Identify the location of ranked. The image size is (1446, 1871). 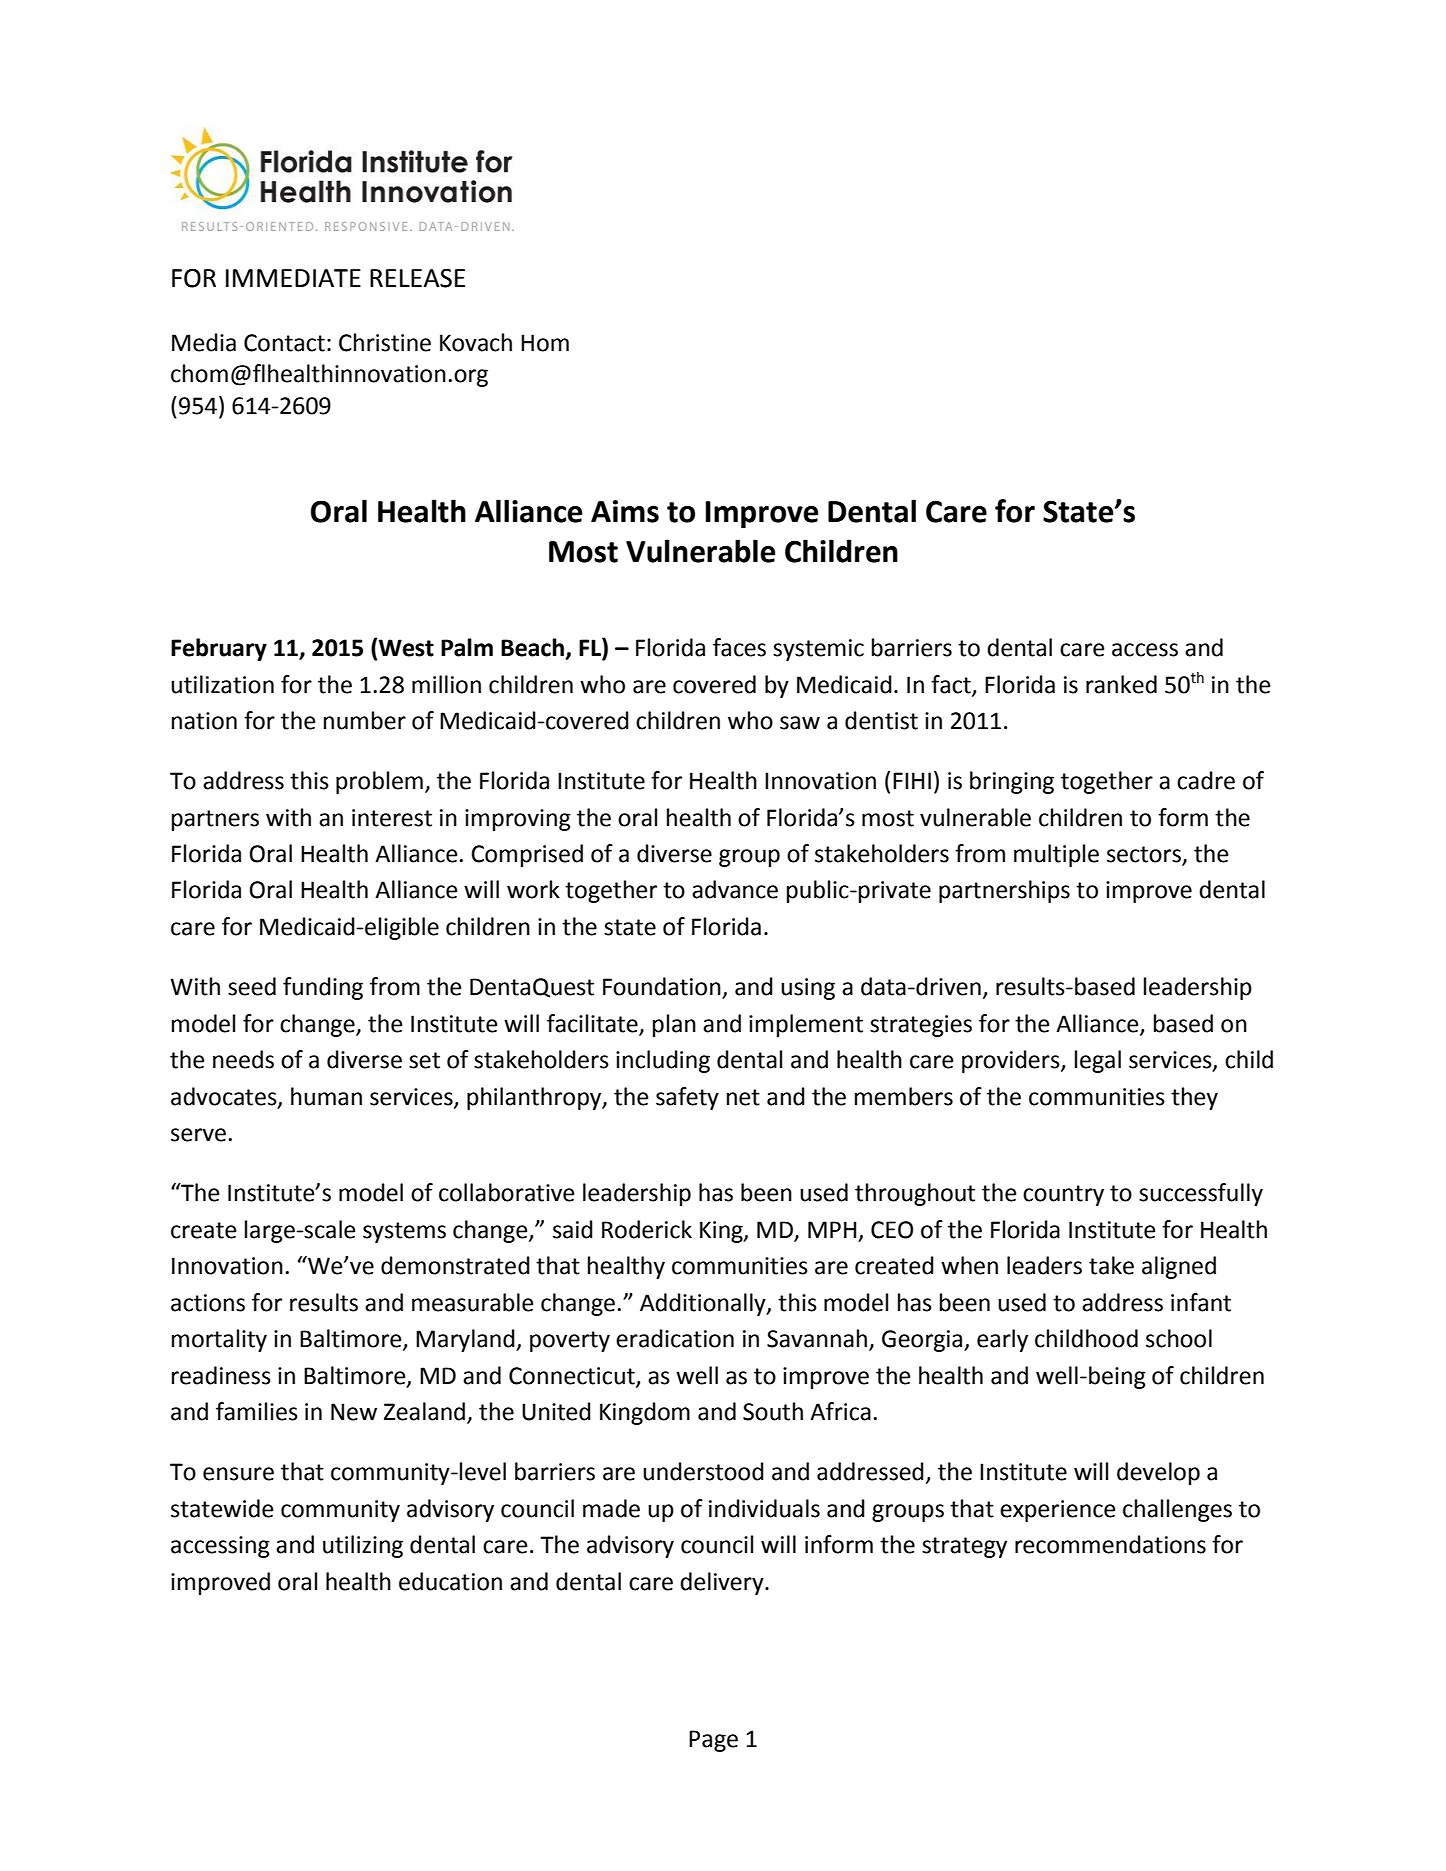
(1121, 684).
